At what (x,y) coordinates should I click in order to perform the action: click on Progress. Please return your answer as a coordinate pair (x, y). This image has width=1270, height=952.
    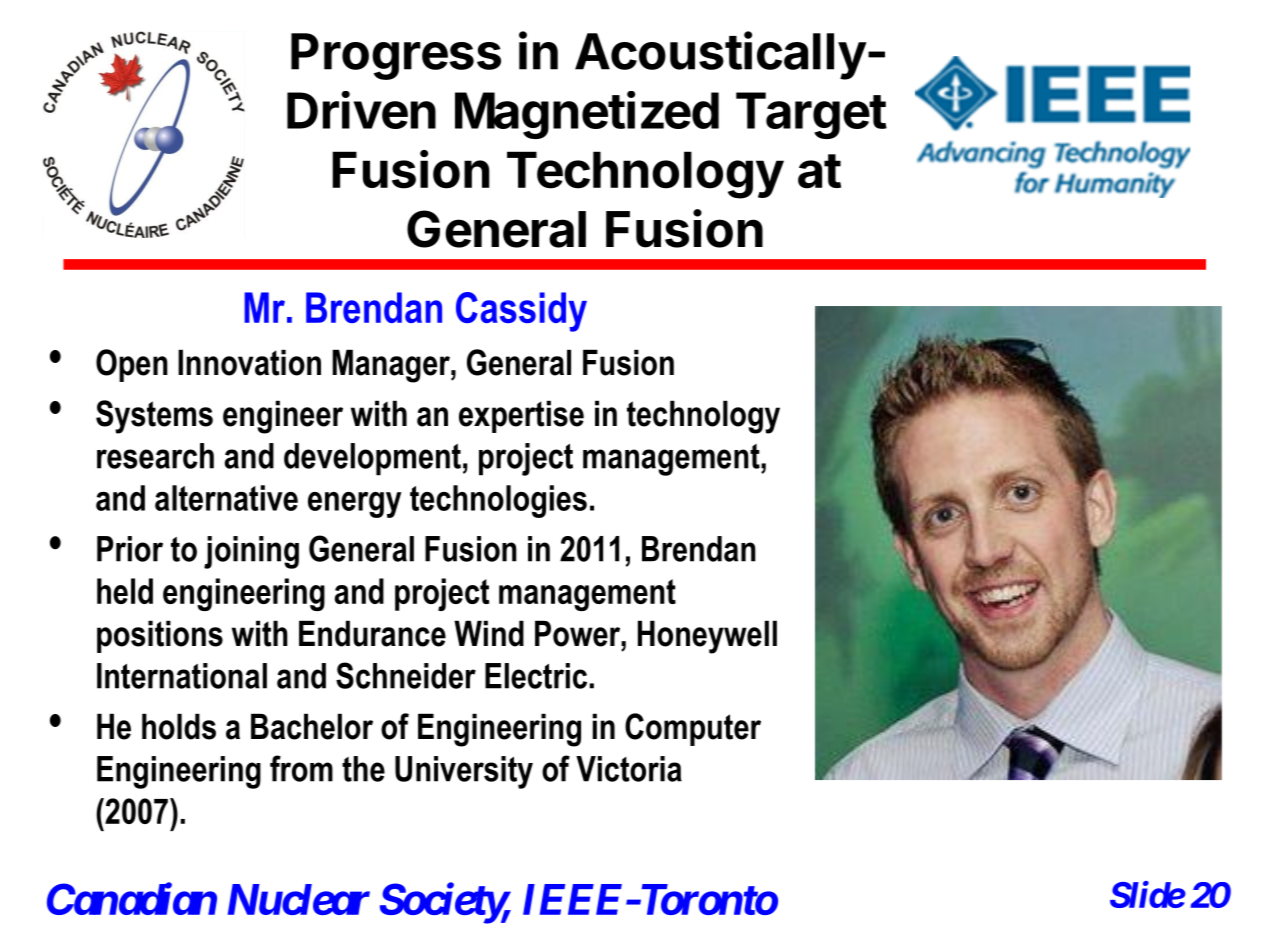
    Looking at the image, I should click on (396, 56).
